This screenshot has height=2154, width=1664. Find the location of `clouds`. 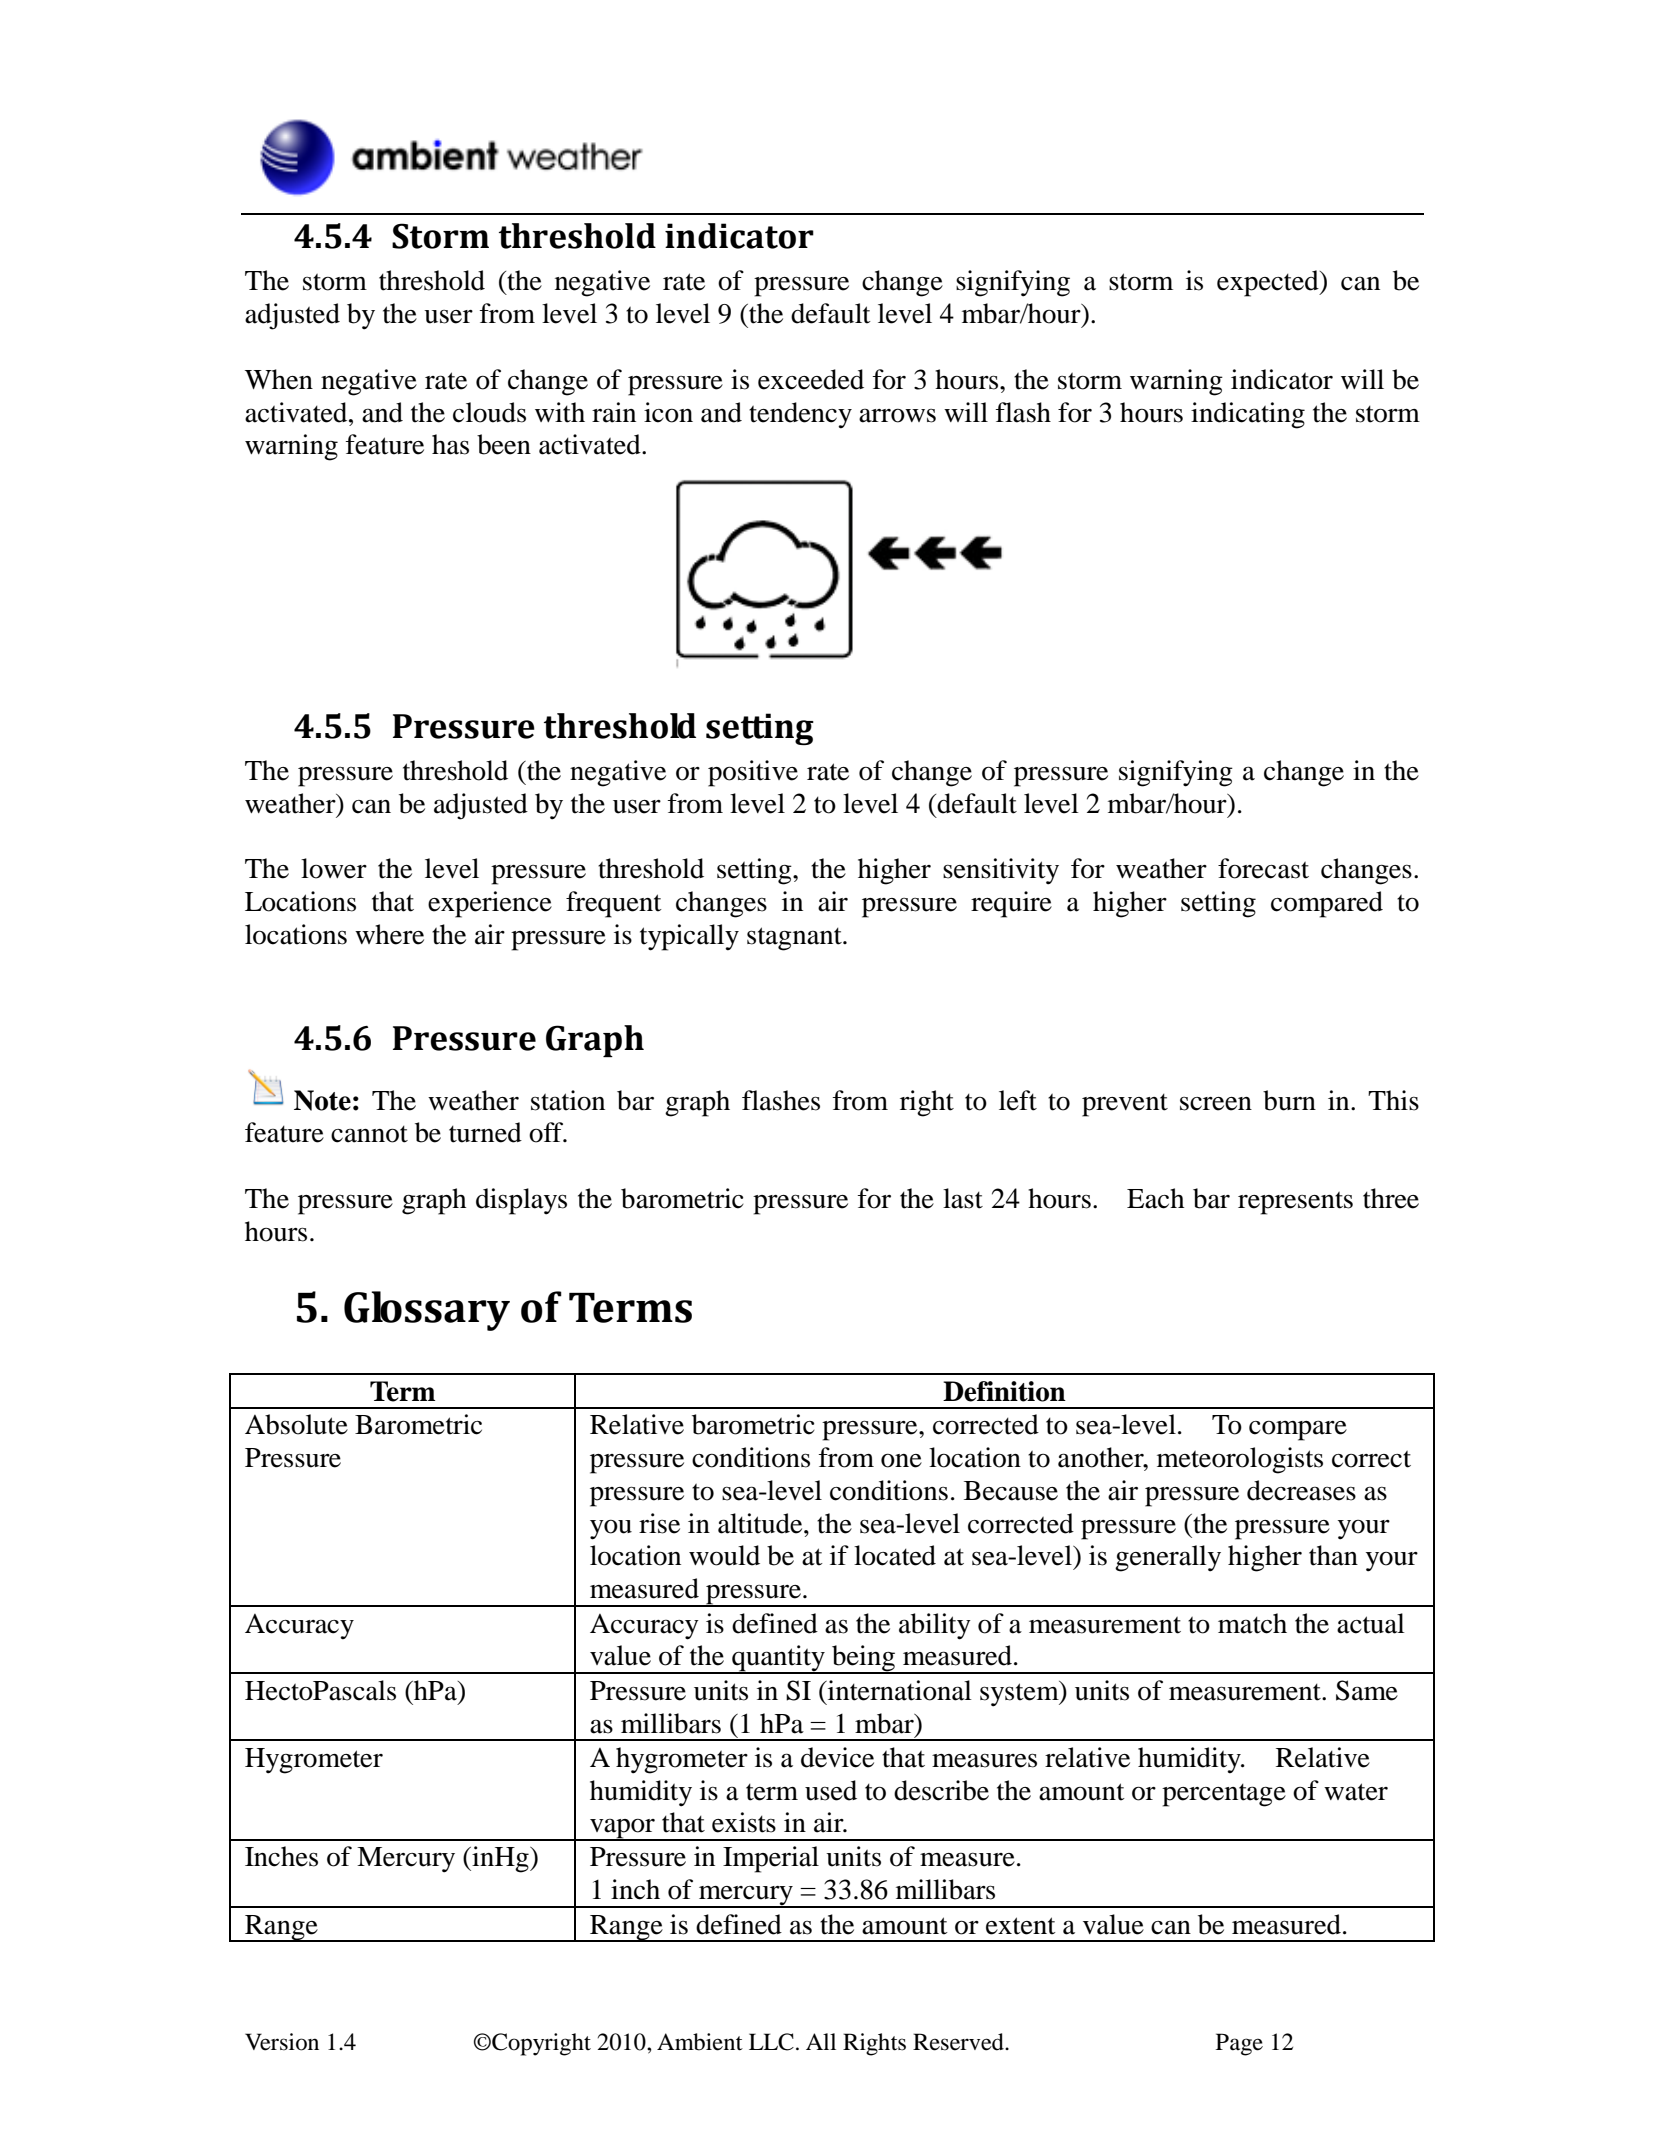

clouds is located at coordinates (489, 412).
